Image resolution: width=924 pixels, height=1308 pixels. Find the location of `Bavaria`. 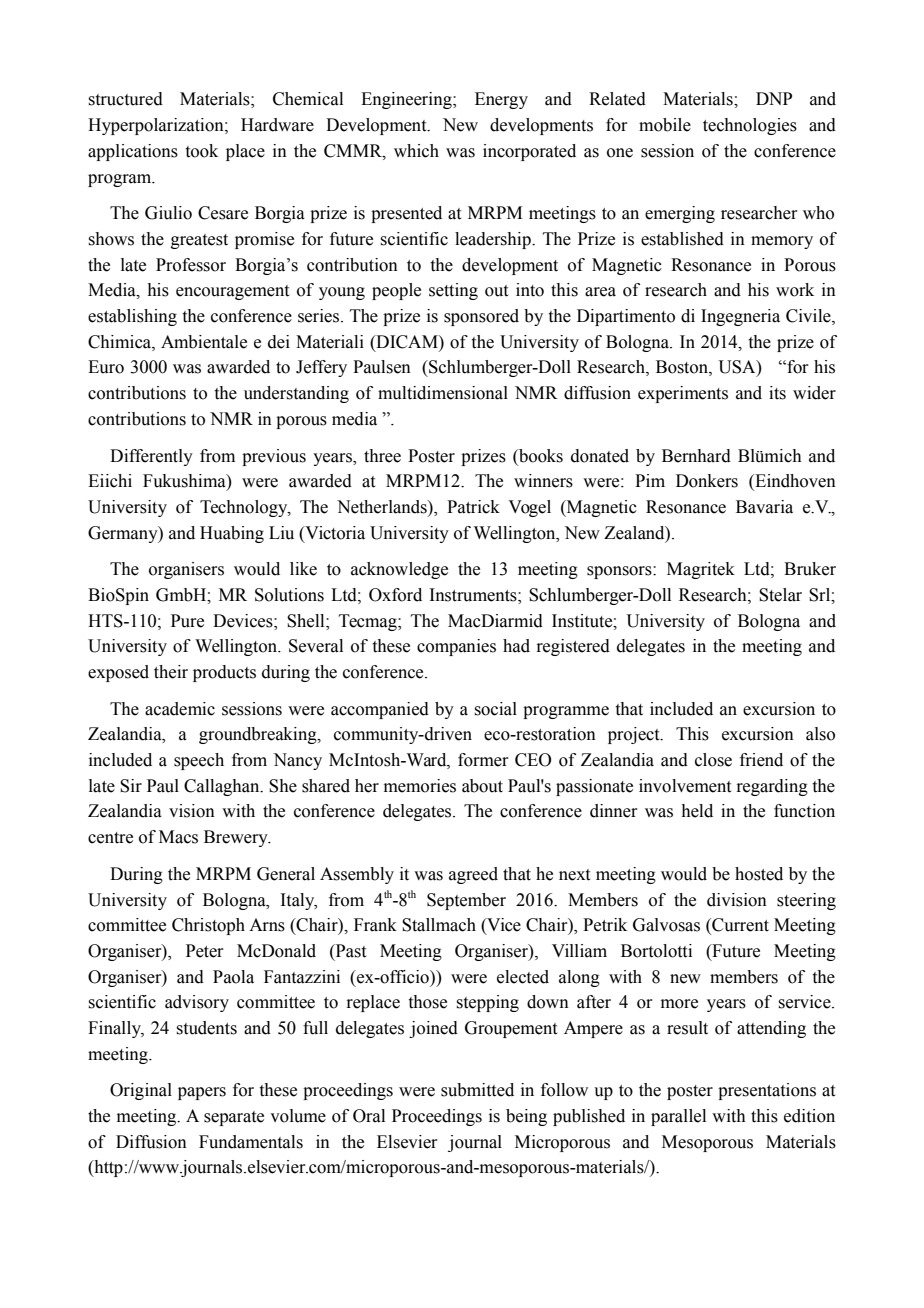

Bavaria is located at coordinates (764, 507).
